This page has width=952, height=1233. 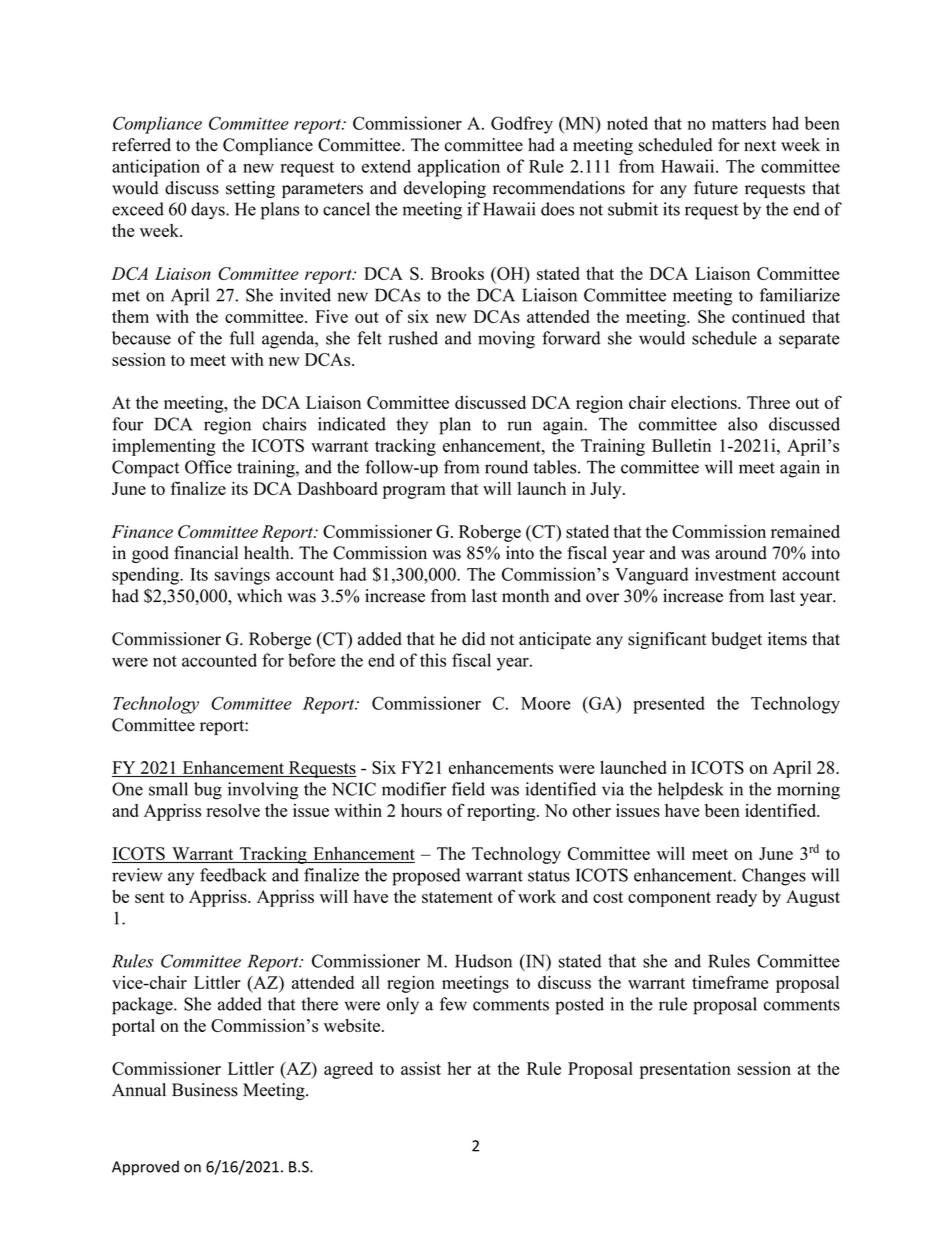 I want to click on Bulletin, so click(x=681, y=445).
